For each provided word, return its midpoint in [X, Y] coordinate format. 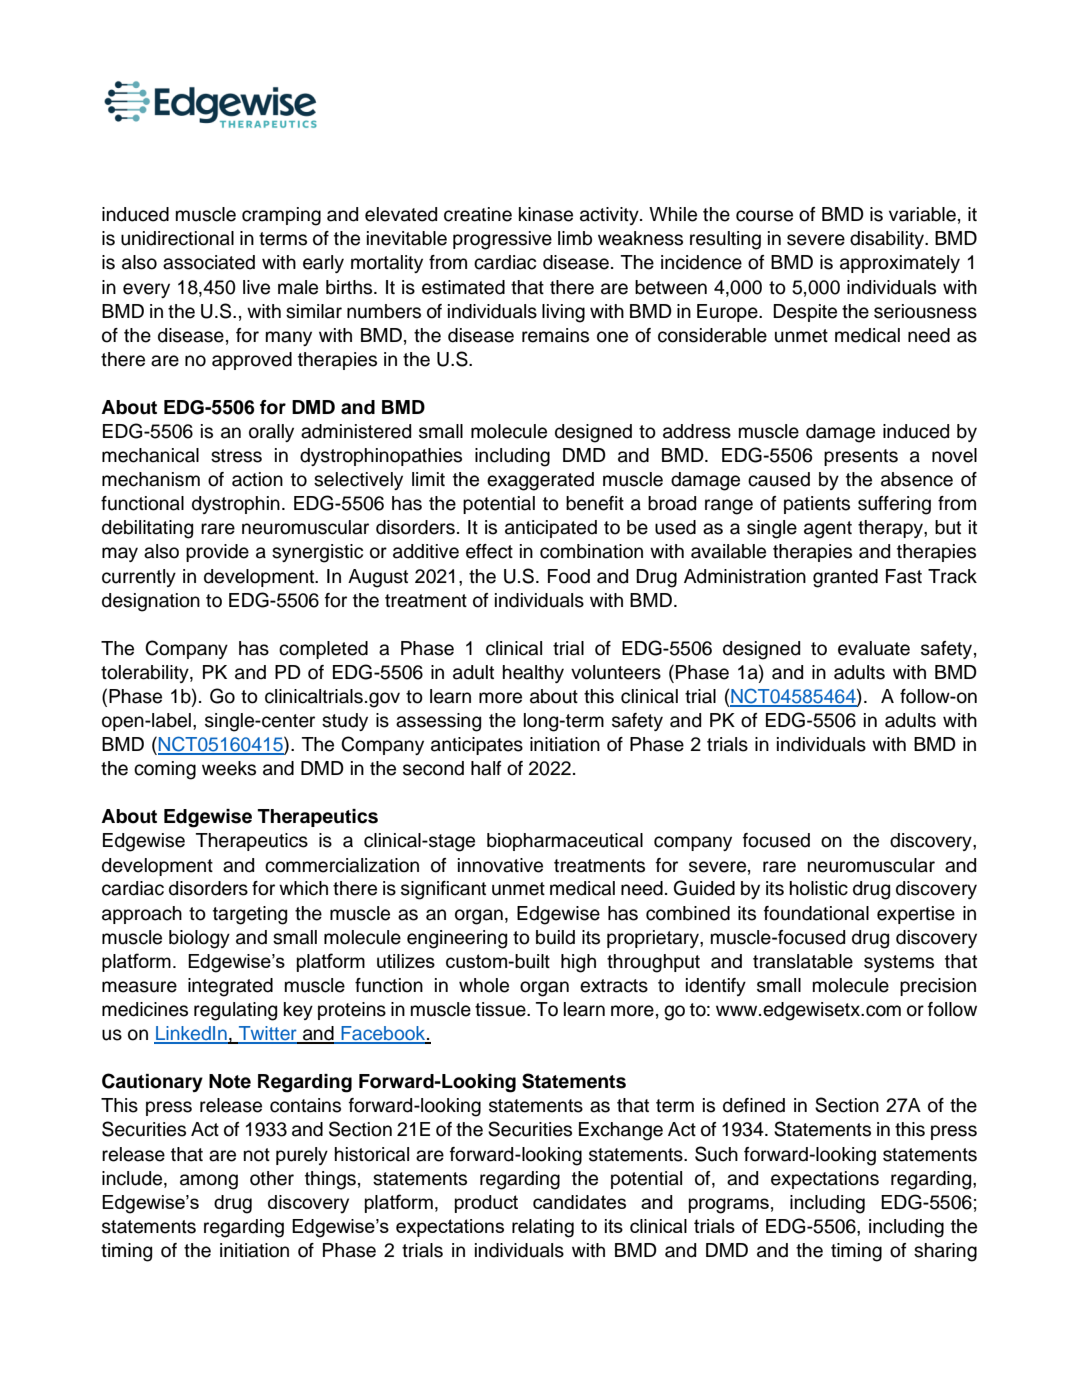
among [209, 1182]
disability [888, 240]
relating [543, 1228]
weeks [229, 768]
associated [209, 262]
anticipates [477, 746]
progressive [502, 240]
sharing [945, 1252]
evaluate [874, 648]
